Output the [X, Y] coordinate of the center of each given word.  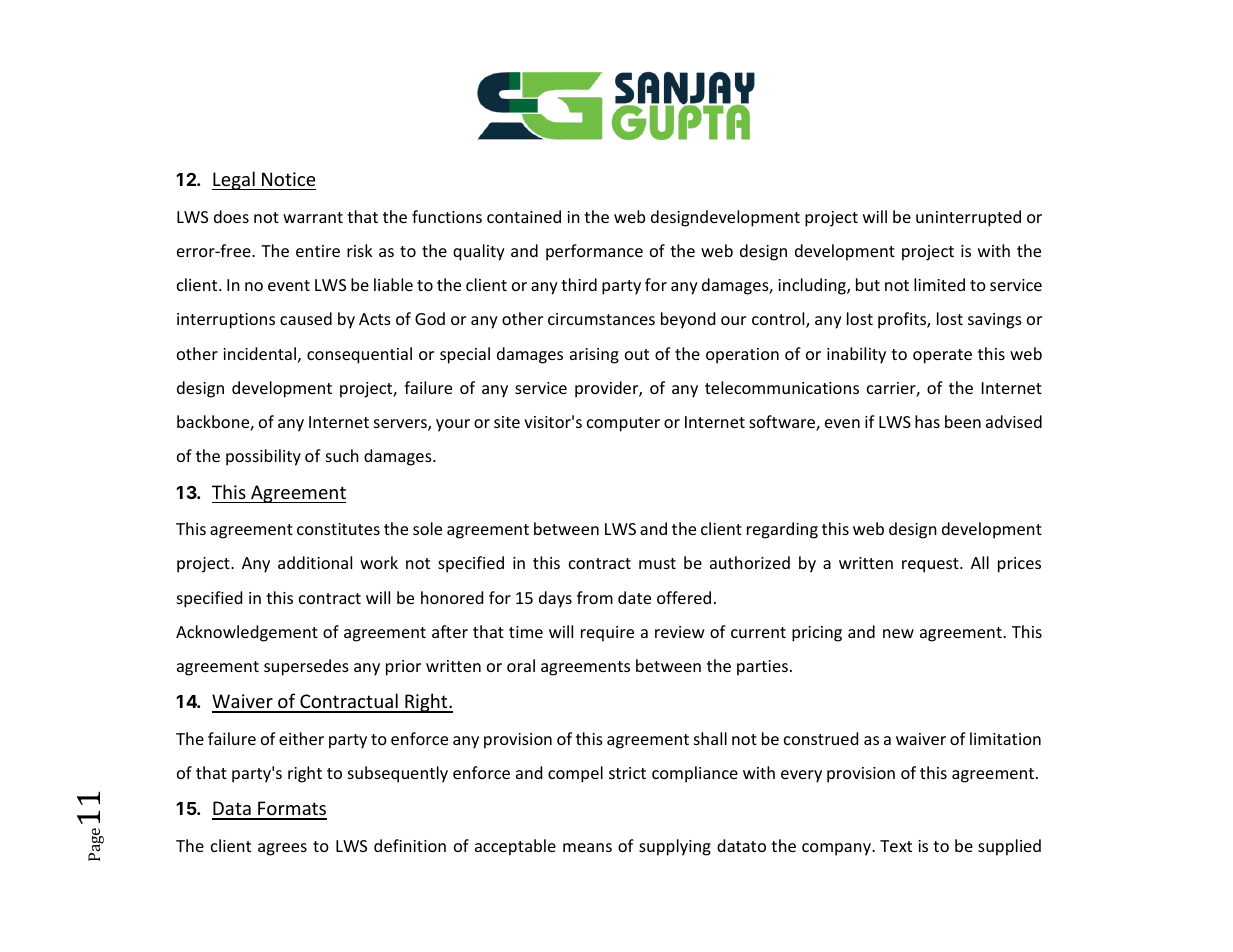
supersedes [306, 667]
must [657, 563]
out [637, 354]
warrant [313, 217]
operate [942, 356]
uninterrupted [968, 218]
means [587, 847]
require [607, 634]
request [931, 565]
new [898, 633]
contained [524, 216]
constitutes [338, 529]
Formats [291, 810]
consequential [359, 355]
